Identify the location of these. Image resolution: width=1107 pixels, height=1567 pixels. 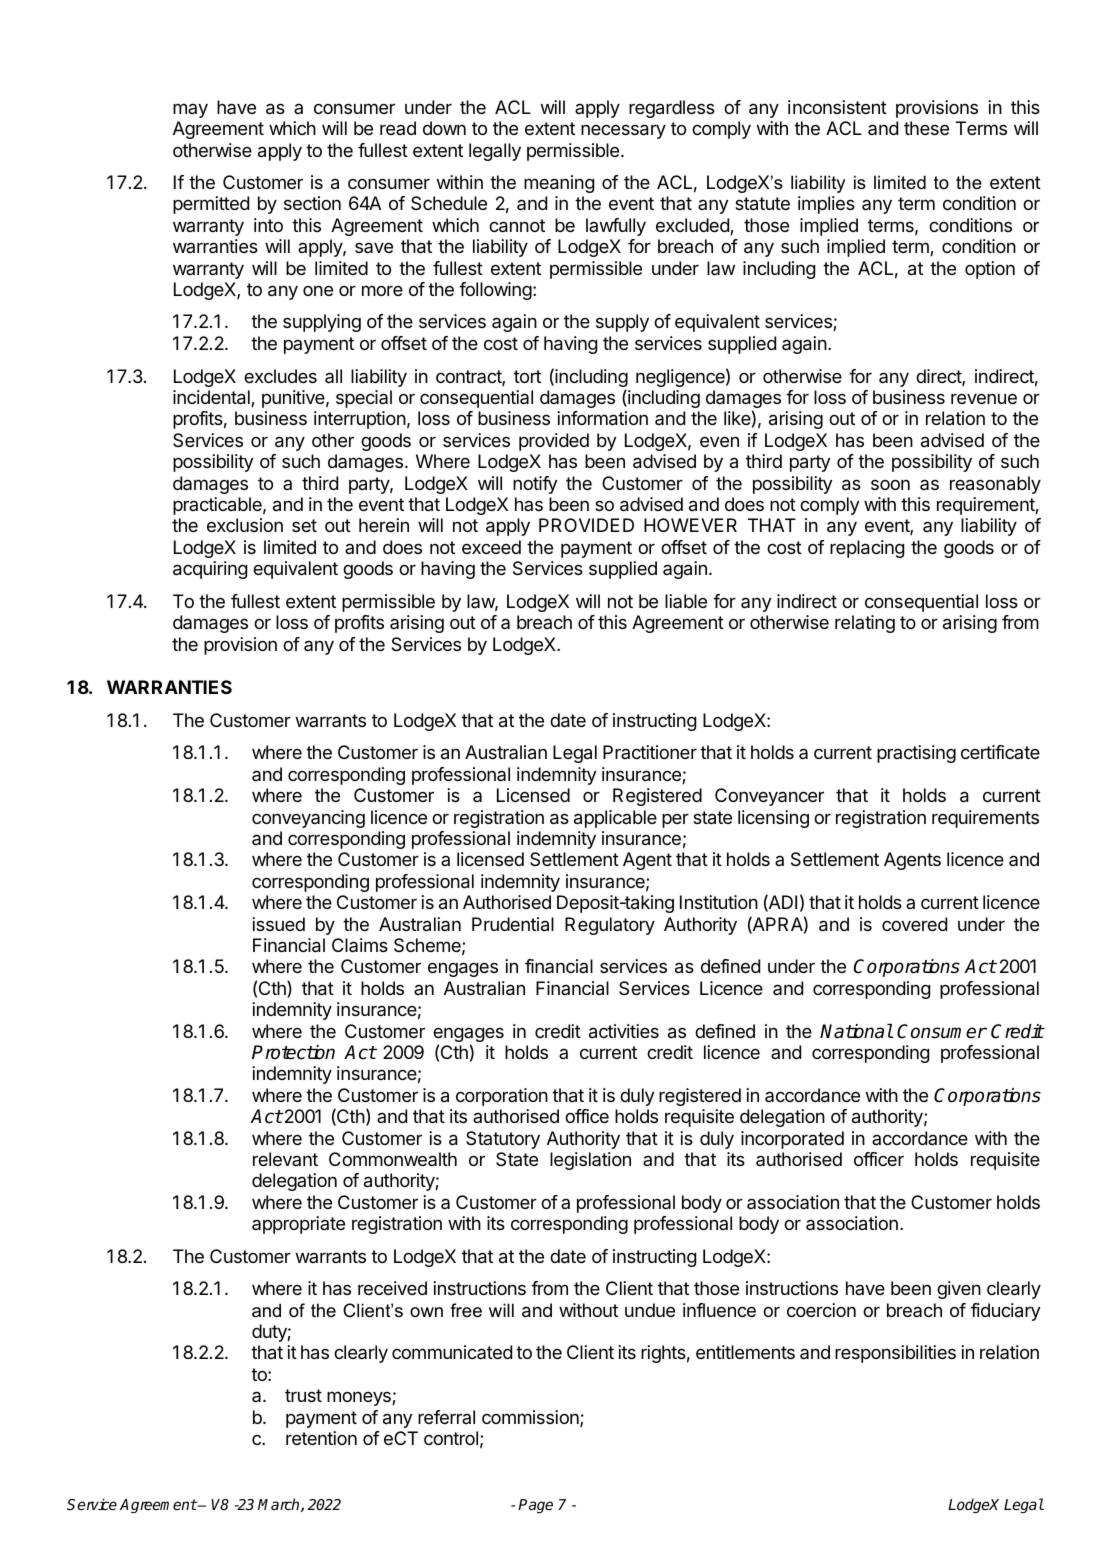
(926, 128).
